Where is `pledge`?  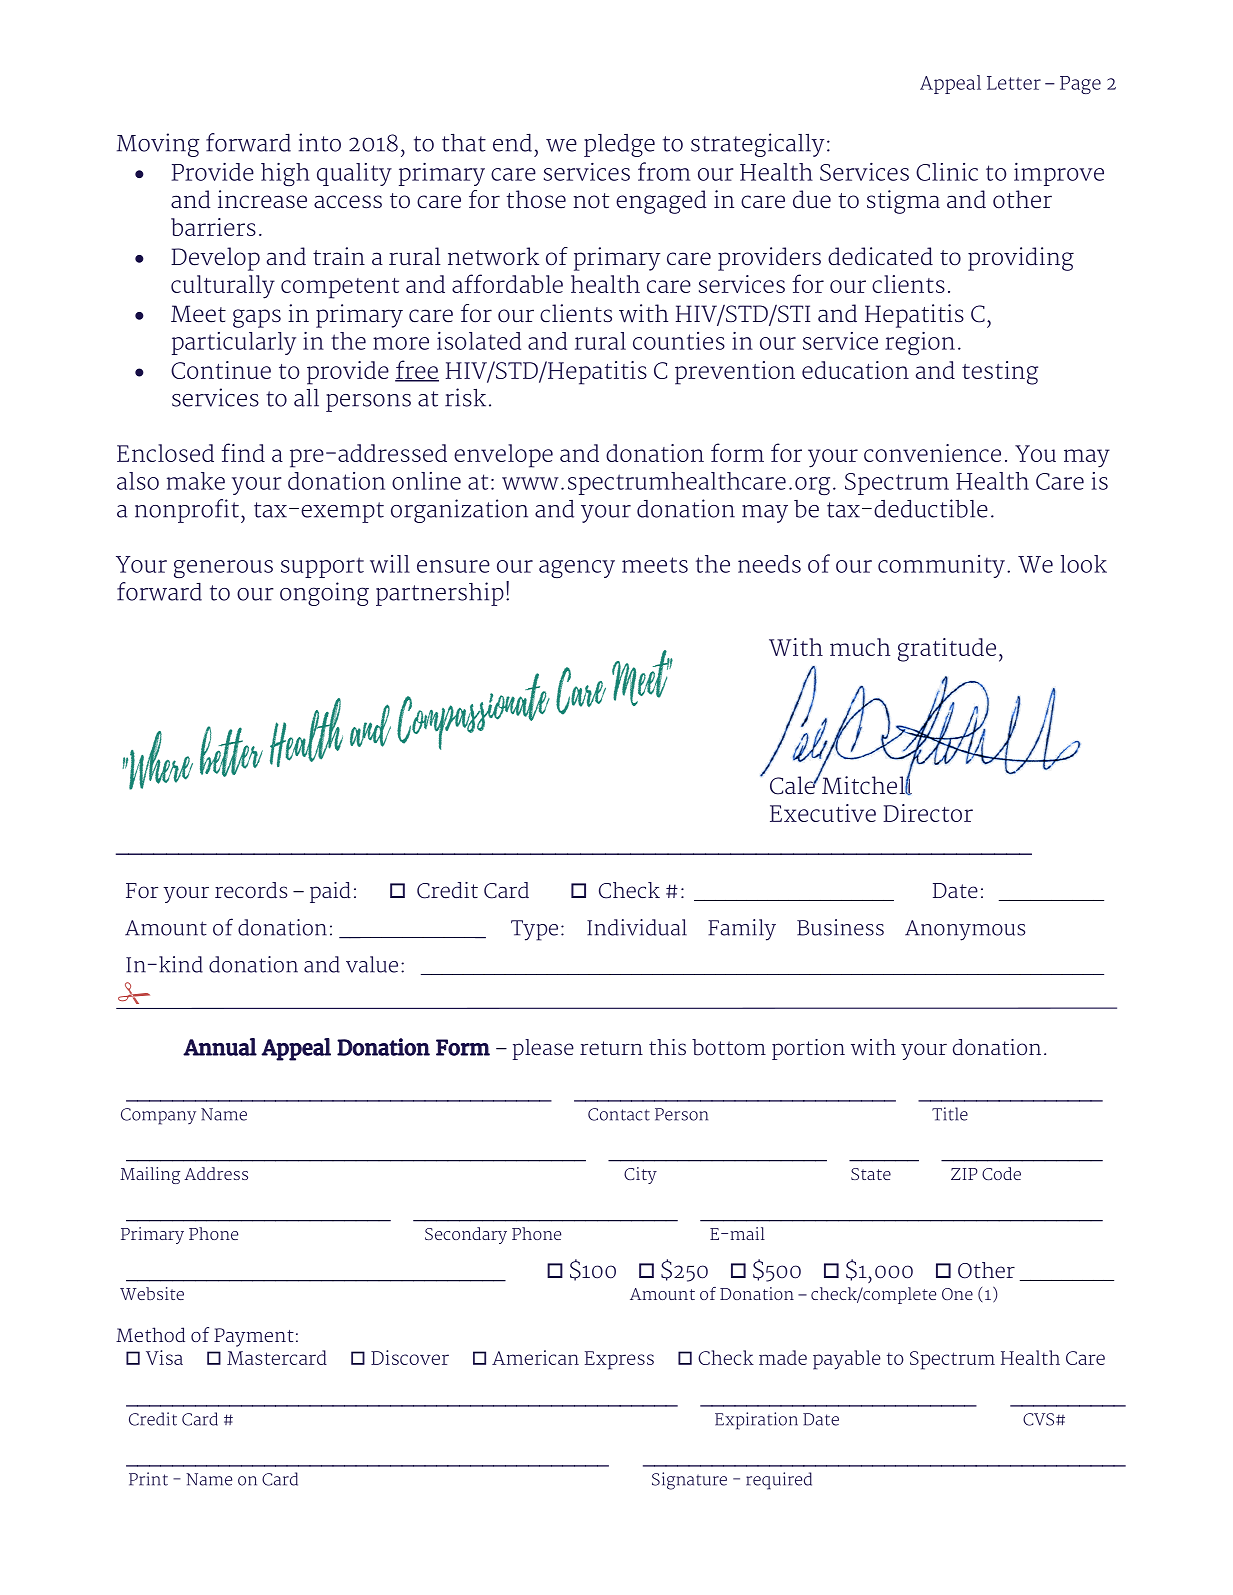 pledge is located at coordinates (619, 145).
